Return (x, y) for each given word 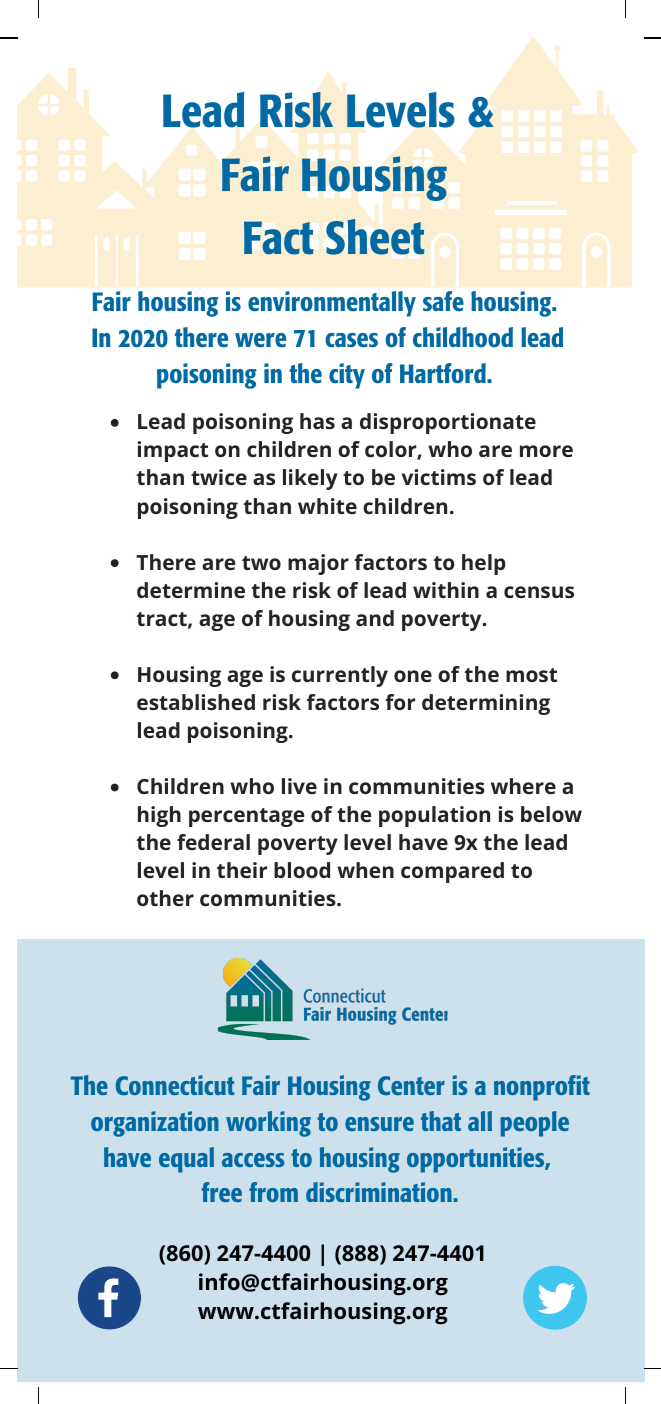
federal (213, 842)
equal (186, 1160)
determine (191, 590)
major (318, 564)
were (260, 340)
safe (443, 301)
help (484, 564)
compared (452, 872)
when (365, 870)
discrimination (380, 1192)
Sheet (375, 237)
